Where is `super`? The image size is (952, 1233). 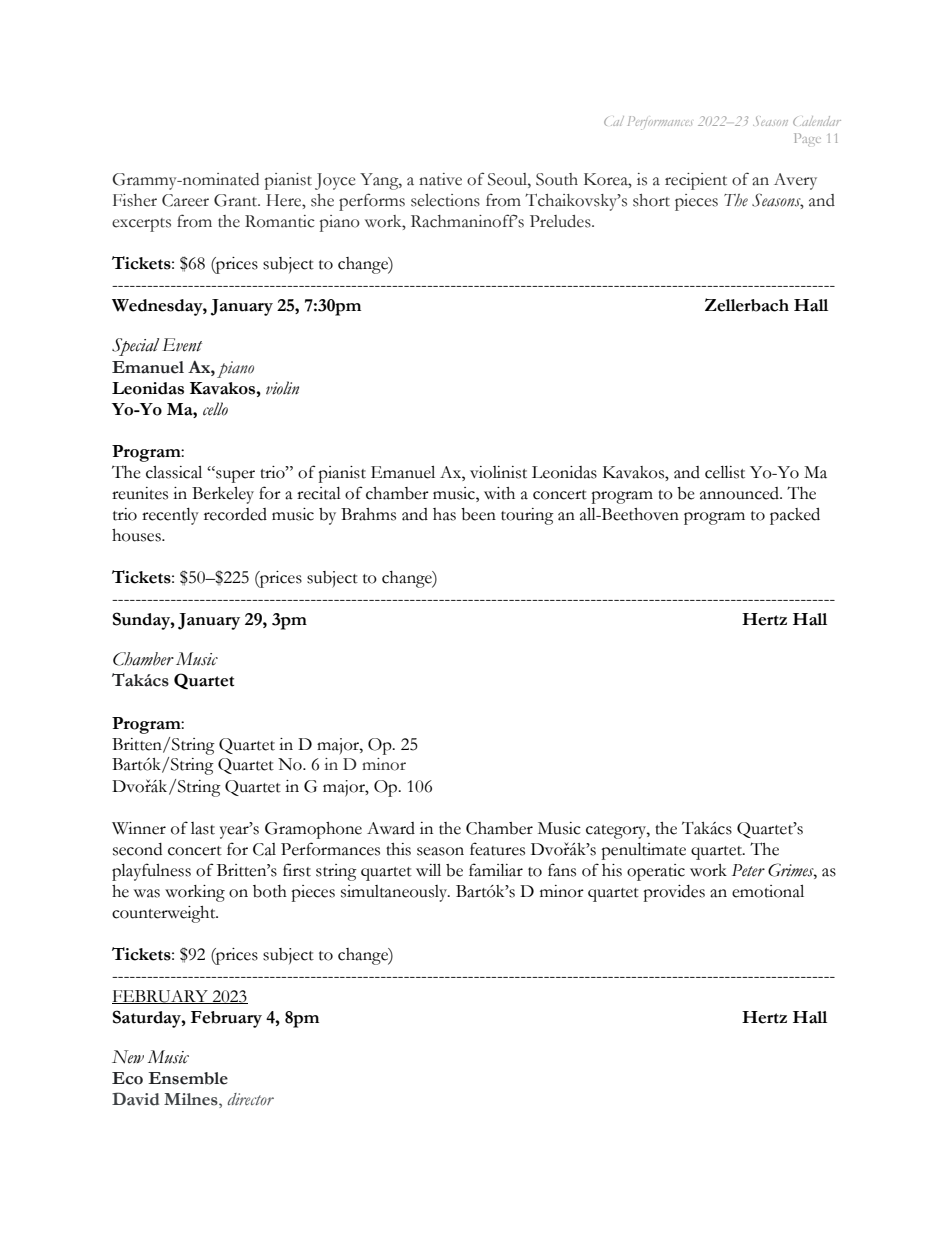
super is located at coordinates (234, 476).
